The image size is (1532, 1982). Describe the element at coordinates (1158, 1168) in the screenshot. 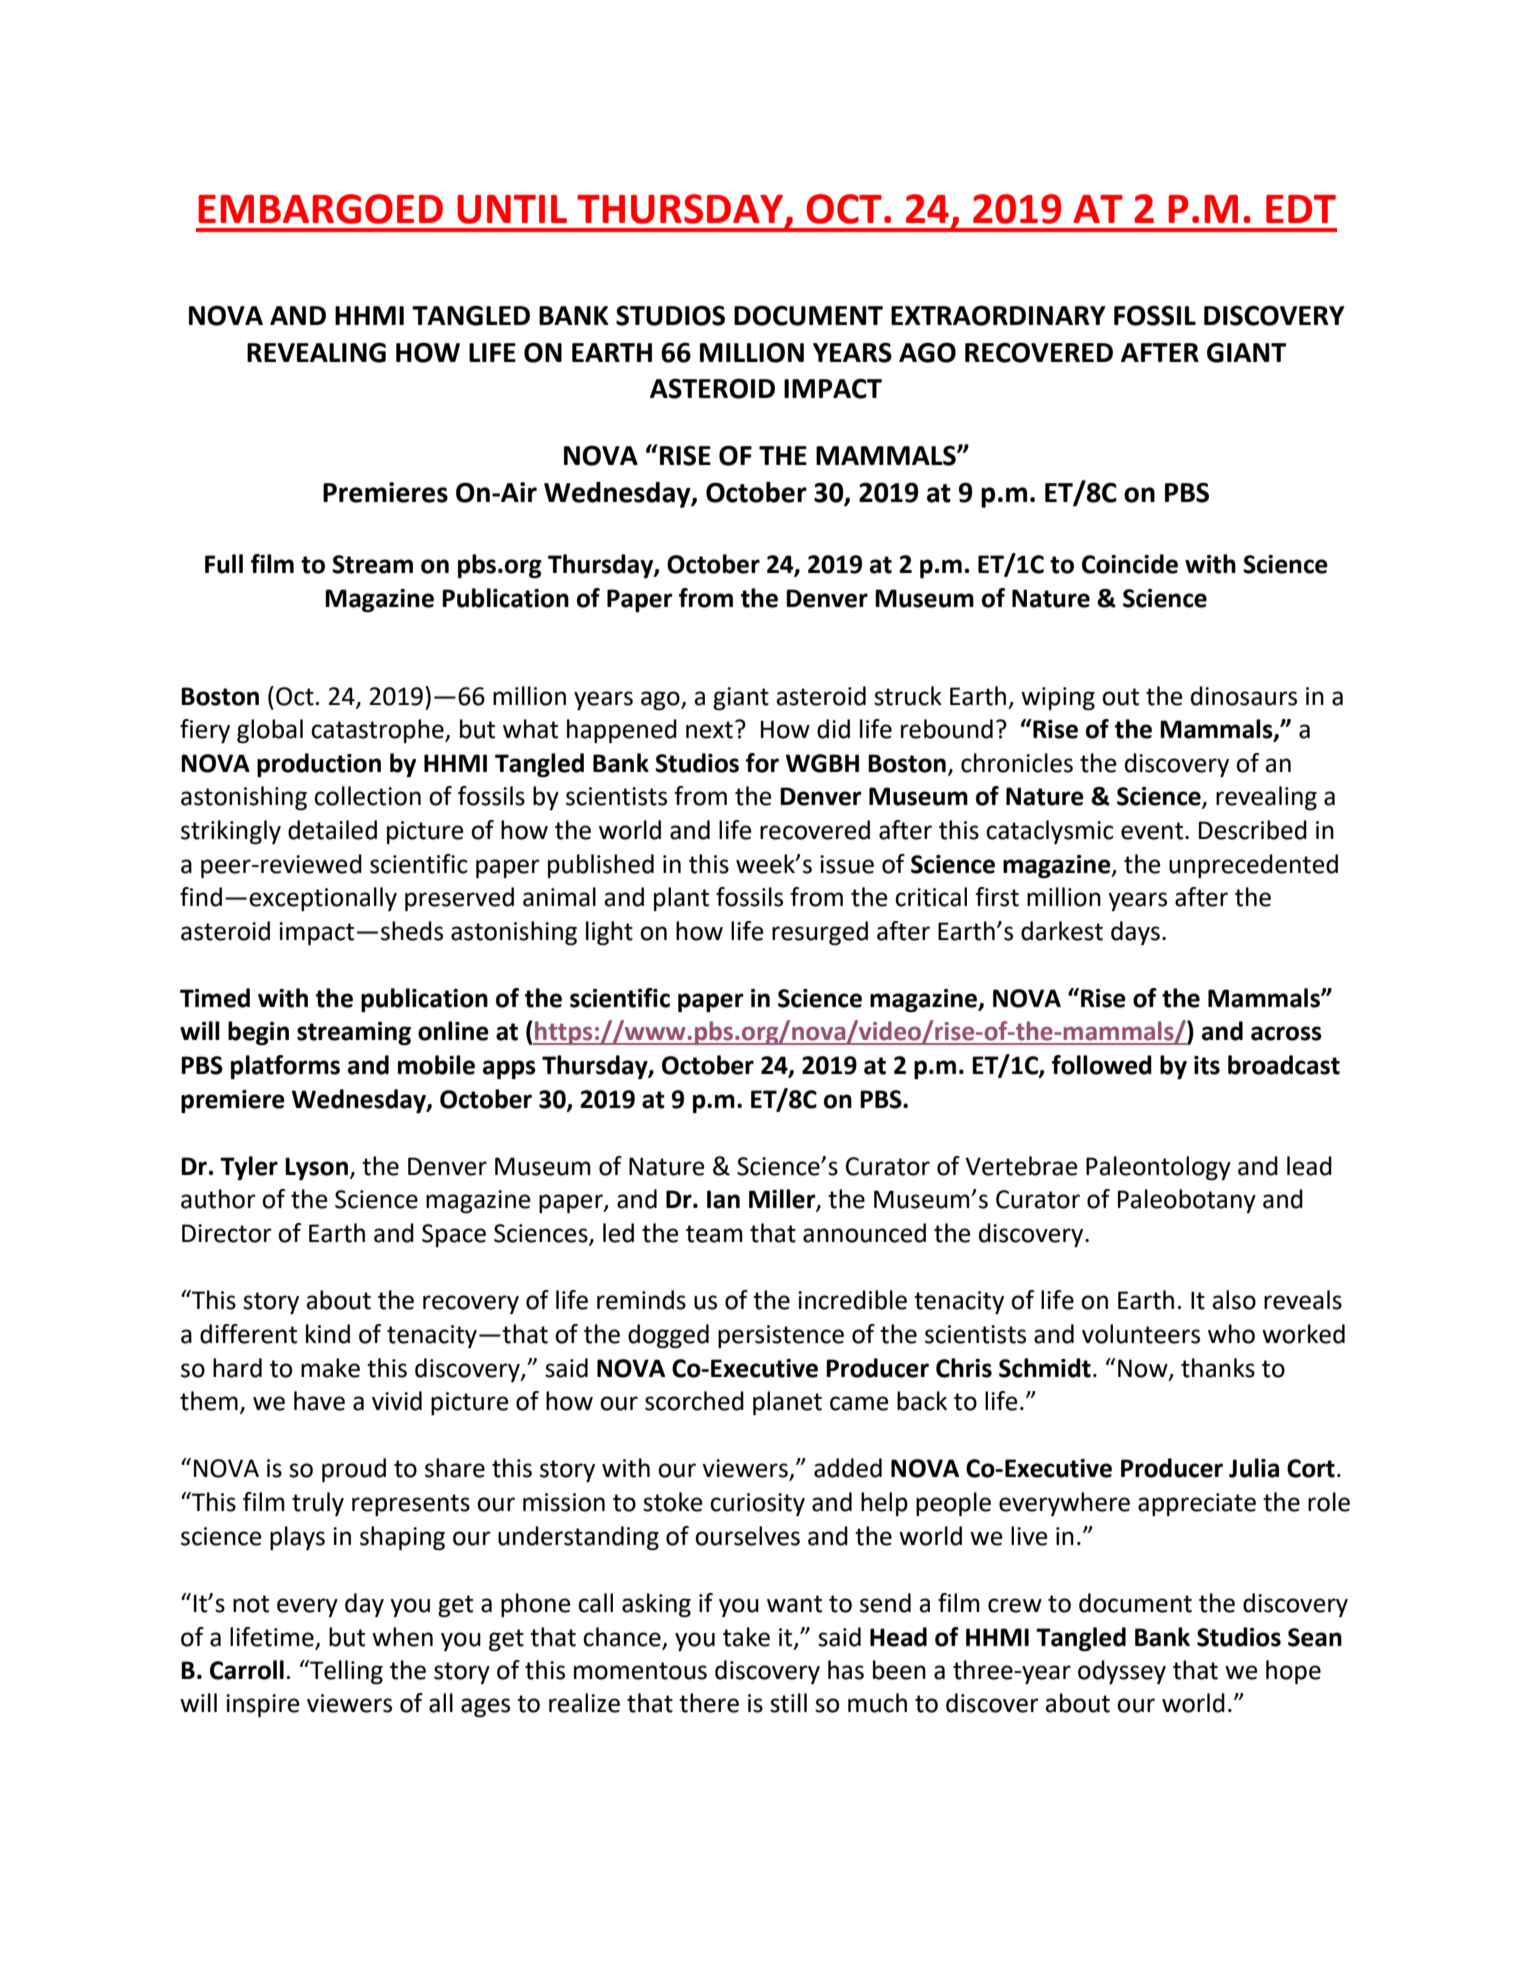

I see `Paleontology` at that location.
